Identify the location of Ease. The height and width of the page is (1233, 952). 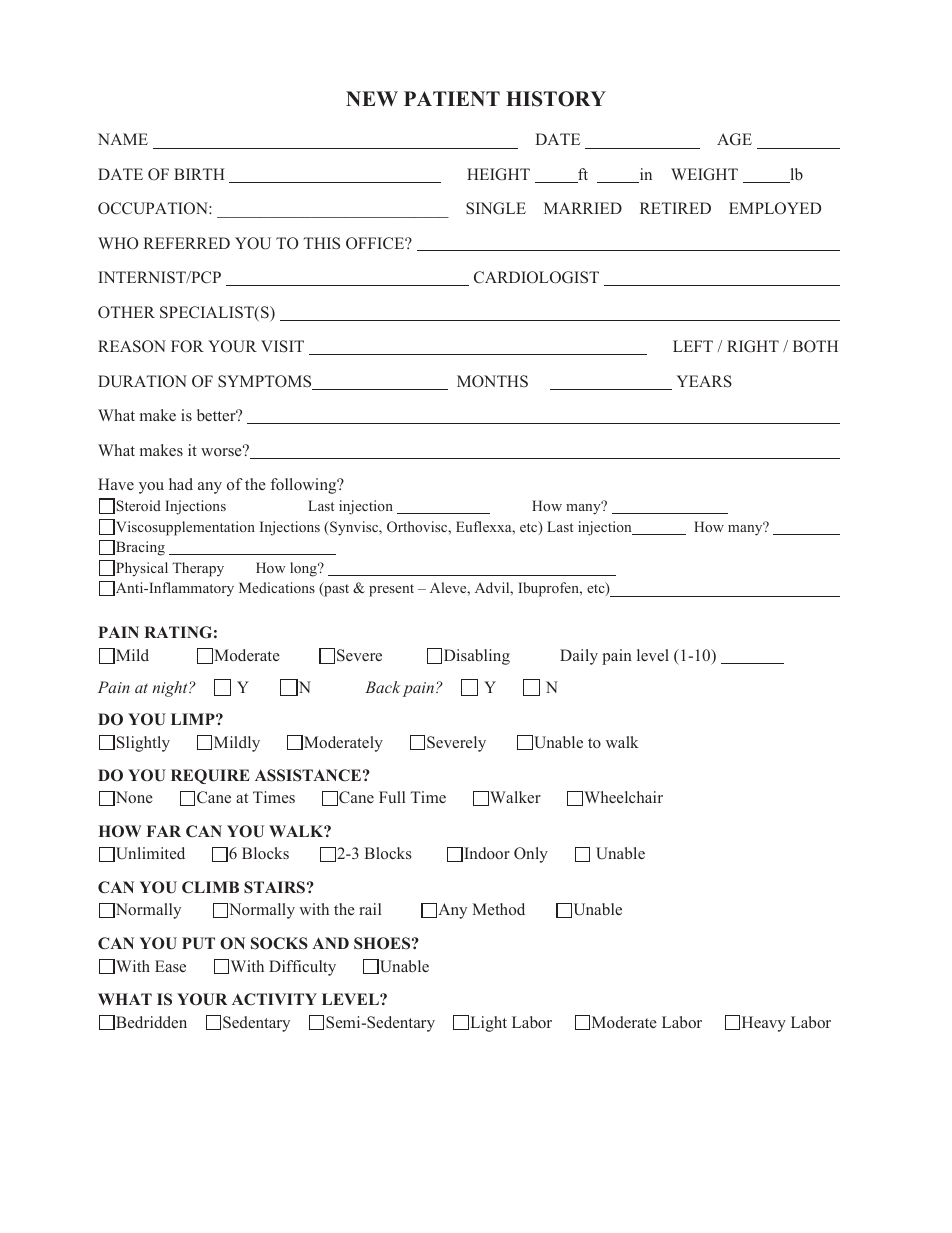
(170, 966).
